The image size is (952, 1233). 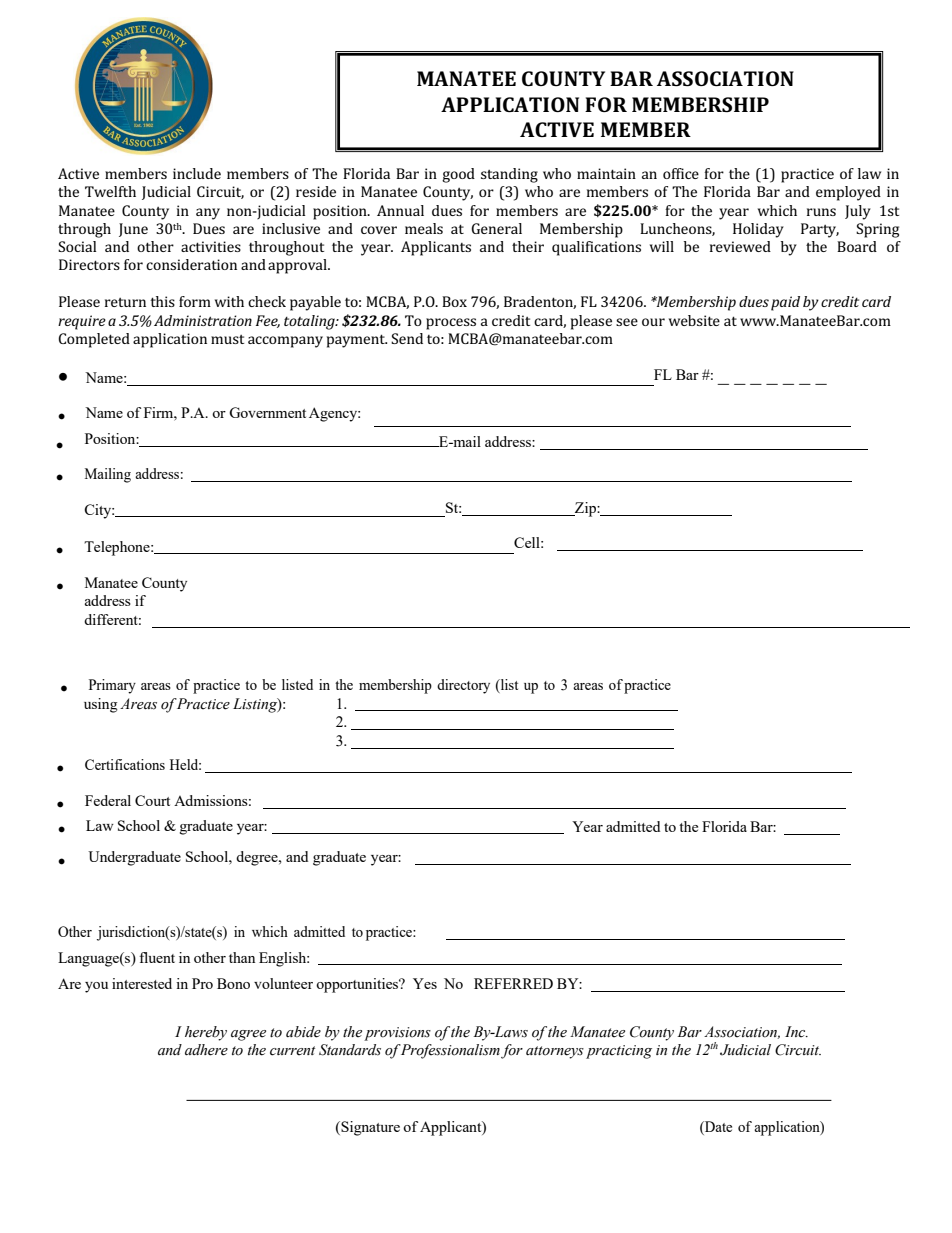 What do you see at coordinates (197, 173) in the screenshot?
I see `include` at bounding box center [197, 173].
